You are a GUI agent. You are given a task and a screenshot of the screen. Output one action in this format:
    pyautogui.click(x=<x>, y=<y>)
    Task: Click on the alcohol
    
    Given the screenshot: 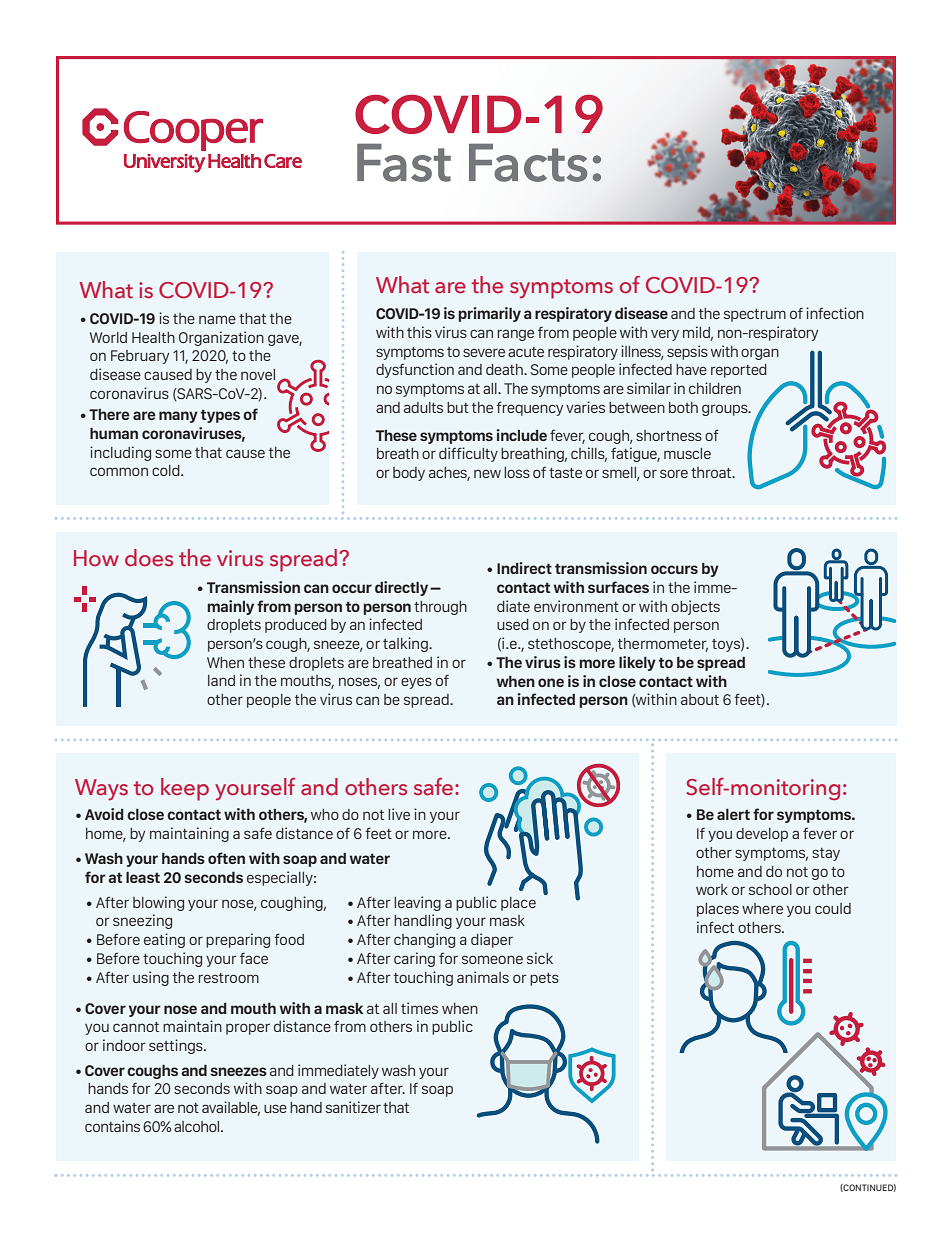 What is the action you would take?
    pyautogui.click(x=198, y=1126)
